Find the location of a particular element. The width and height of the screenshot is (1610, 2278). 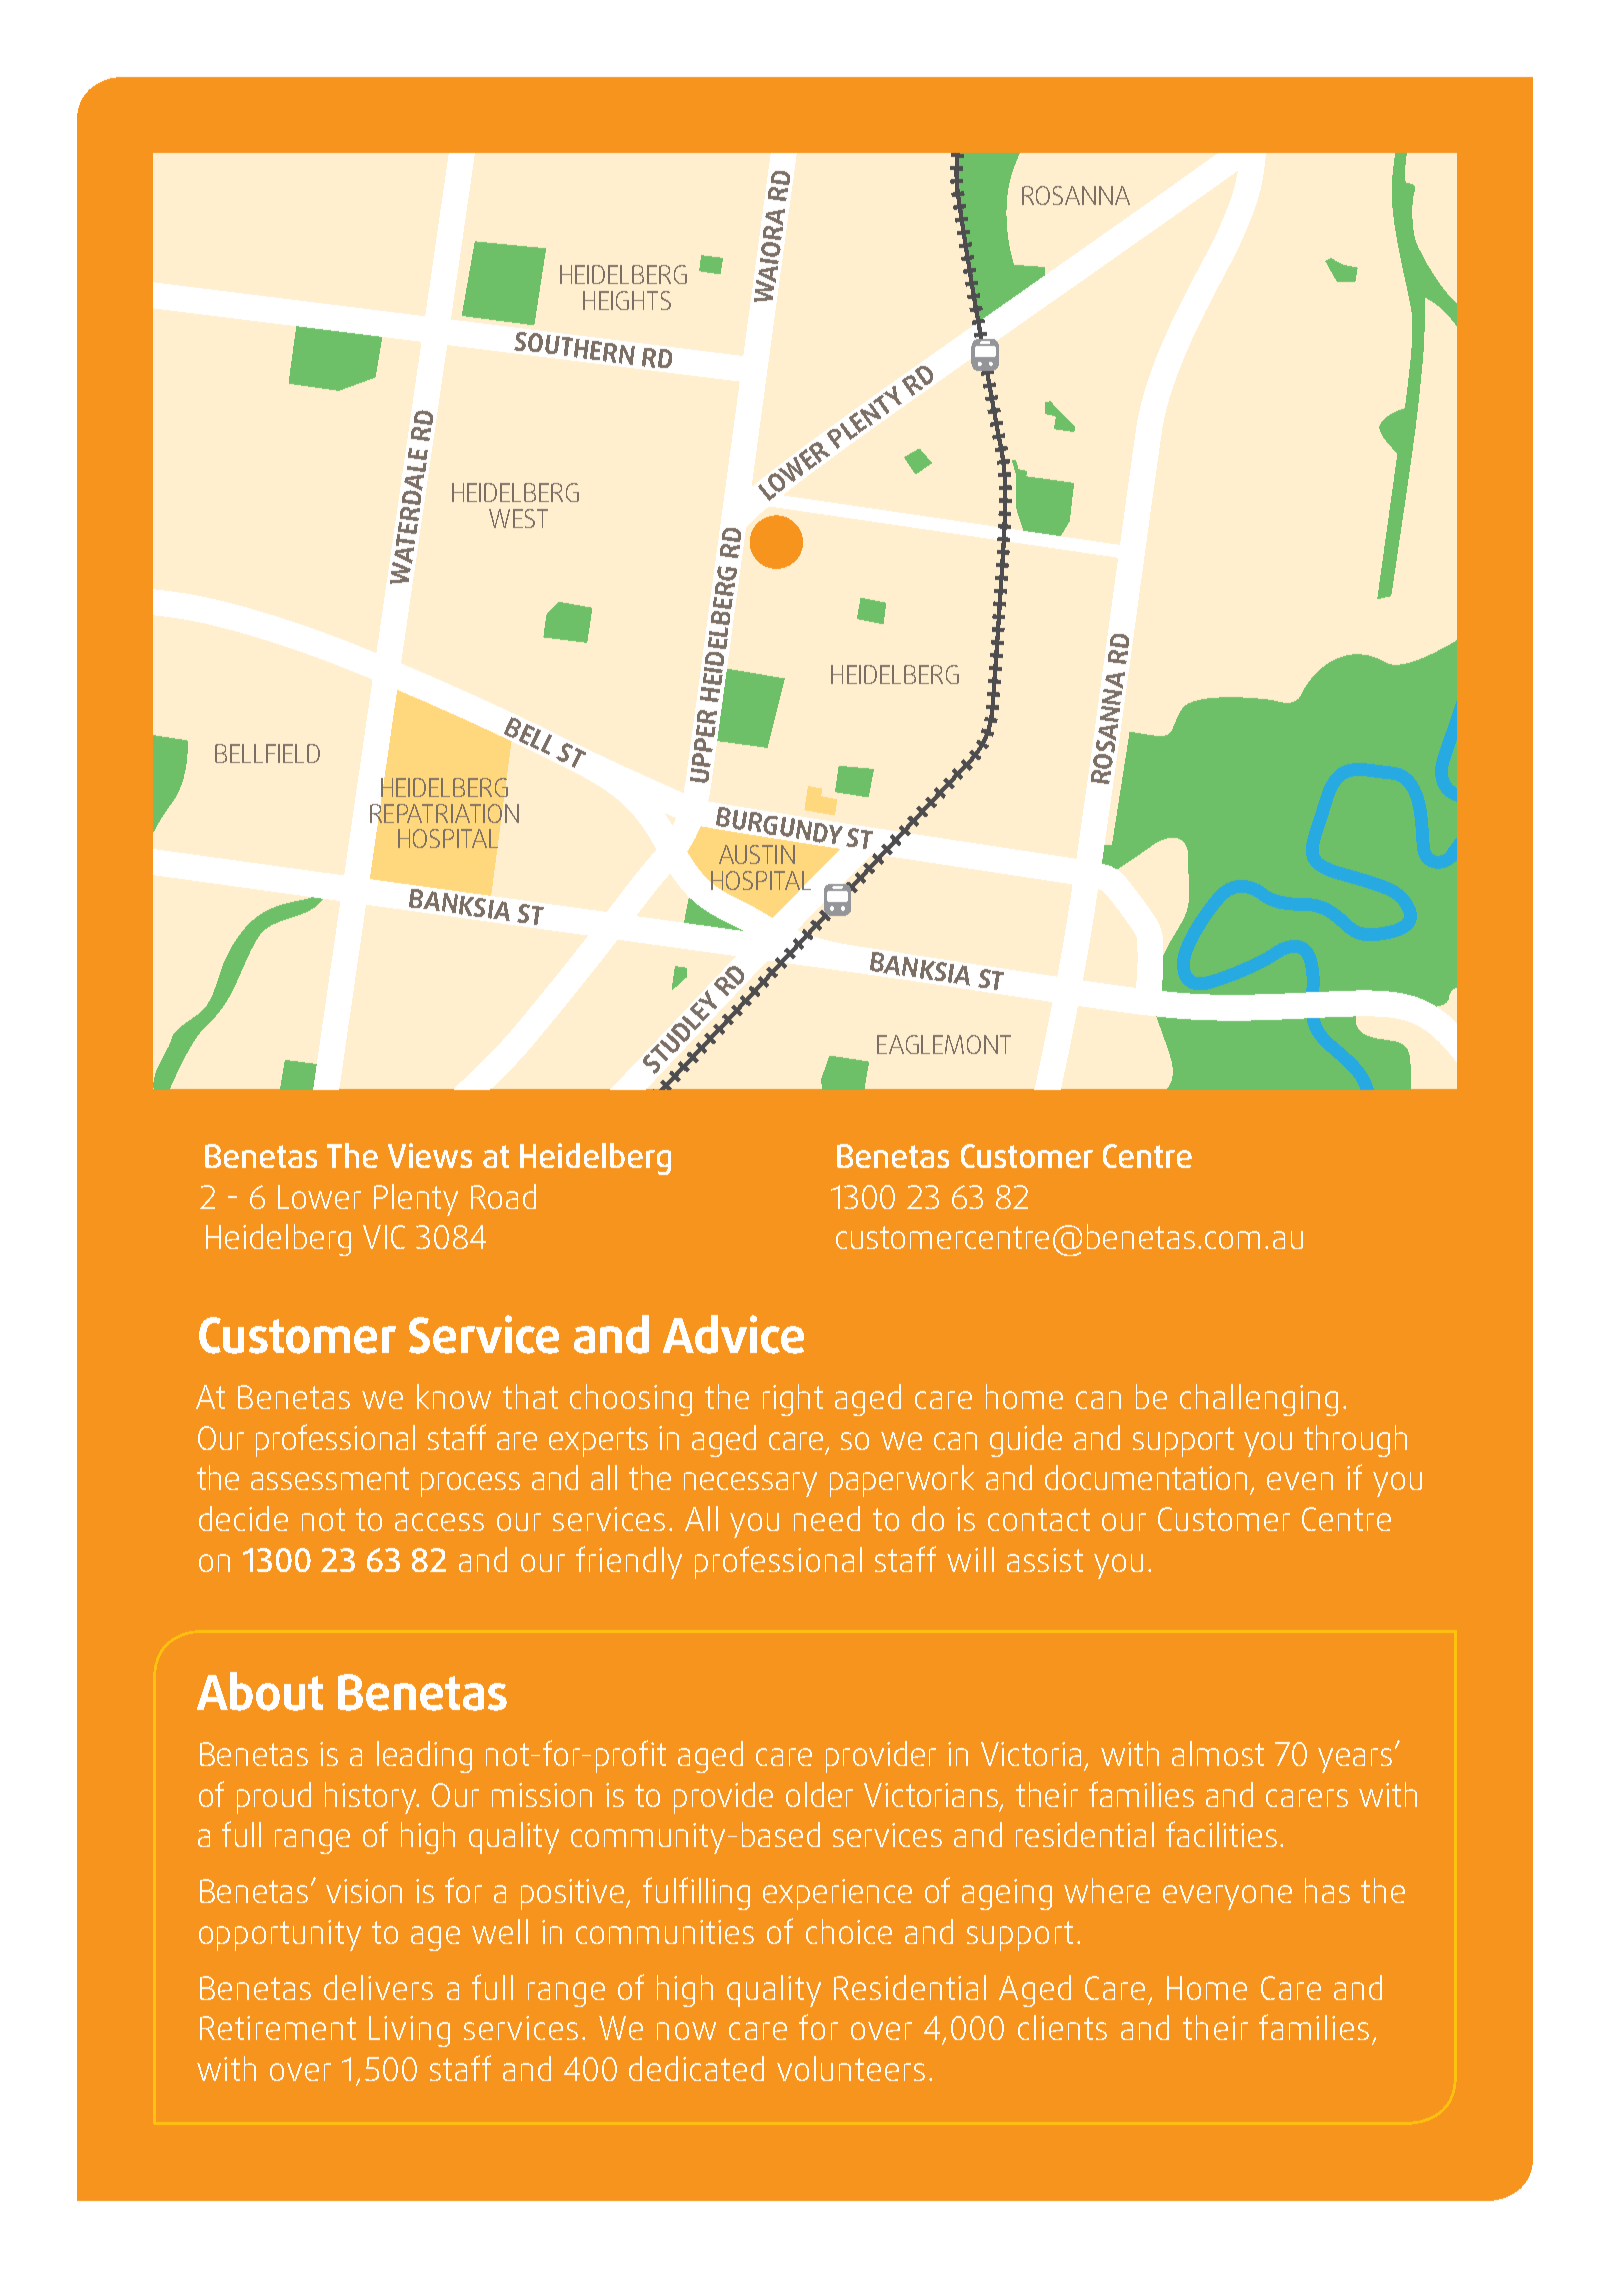

WEST is located at coordinates (518, 518).
